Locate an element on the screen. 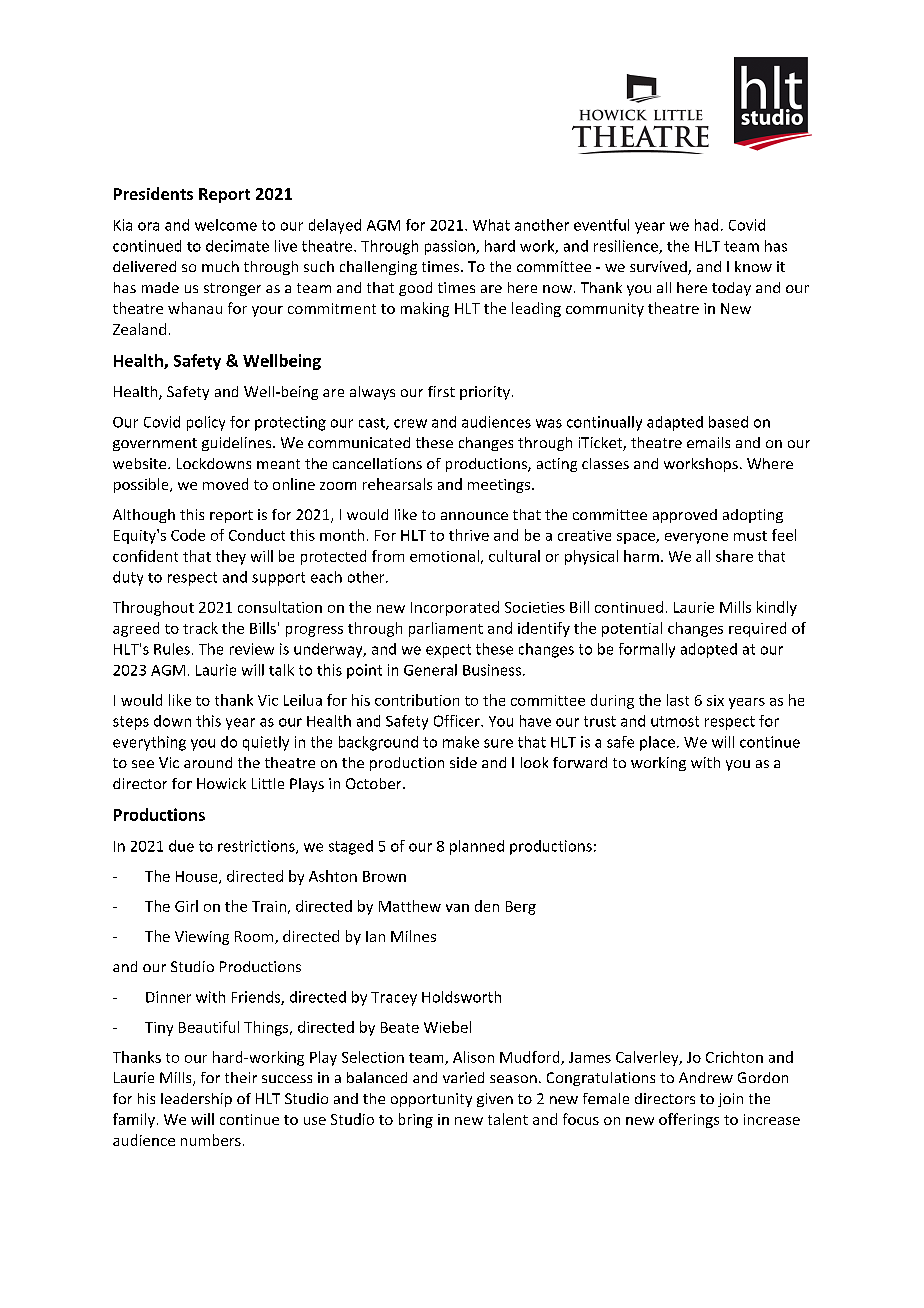  track is located at coordinates (200, 628).
